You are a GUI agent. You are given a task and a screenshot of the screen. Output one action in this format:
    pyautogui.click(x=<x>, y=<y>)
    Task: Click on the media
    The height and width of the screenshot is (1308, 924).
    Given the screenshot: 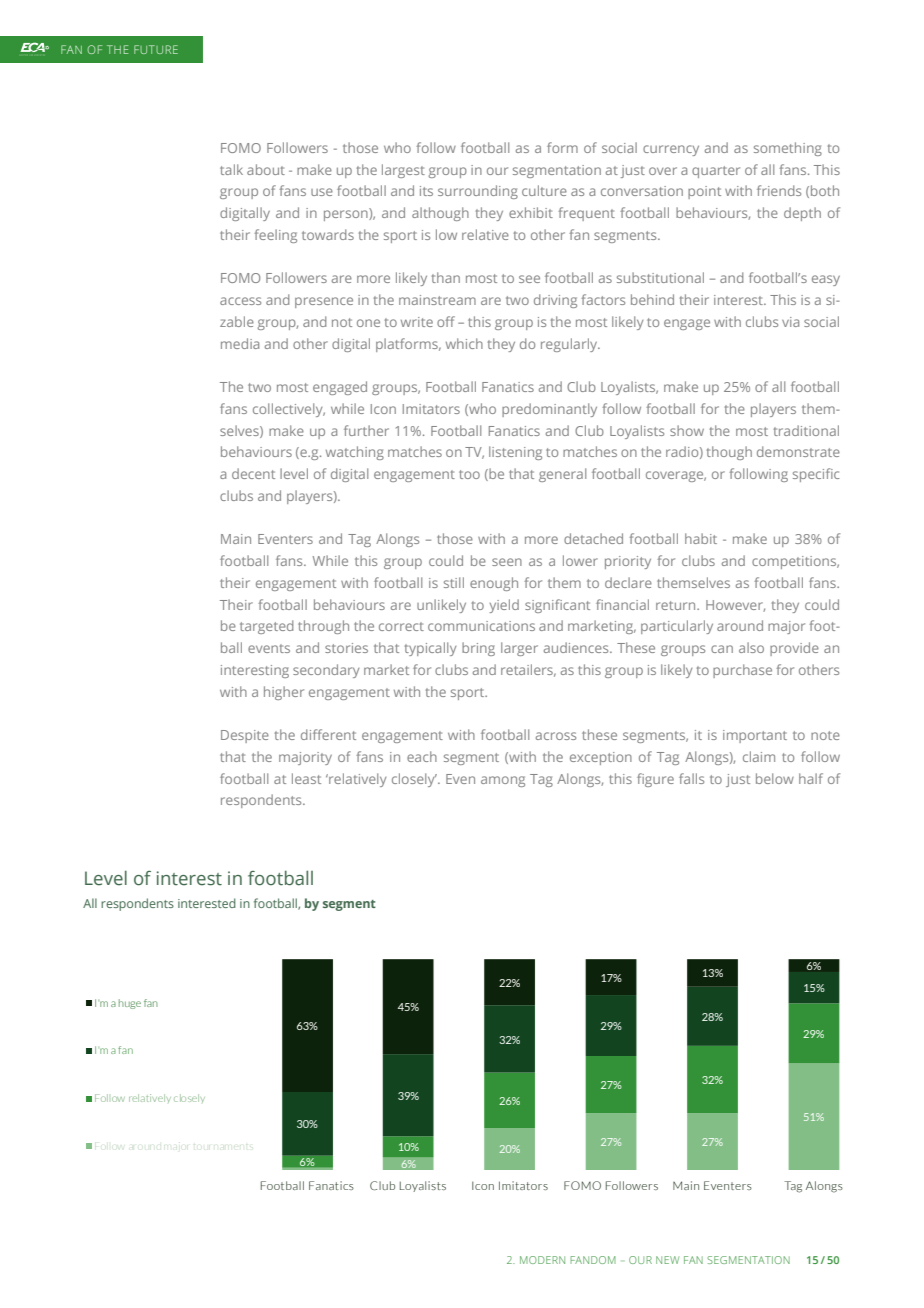 What is the action you would take?
    pyautogui.click(x=240, y=343)
